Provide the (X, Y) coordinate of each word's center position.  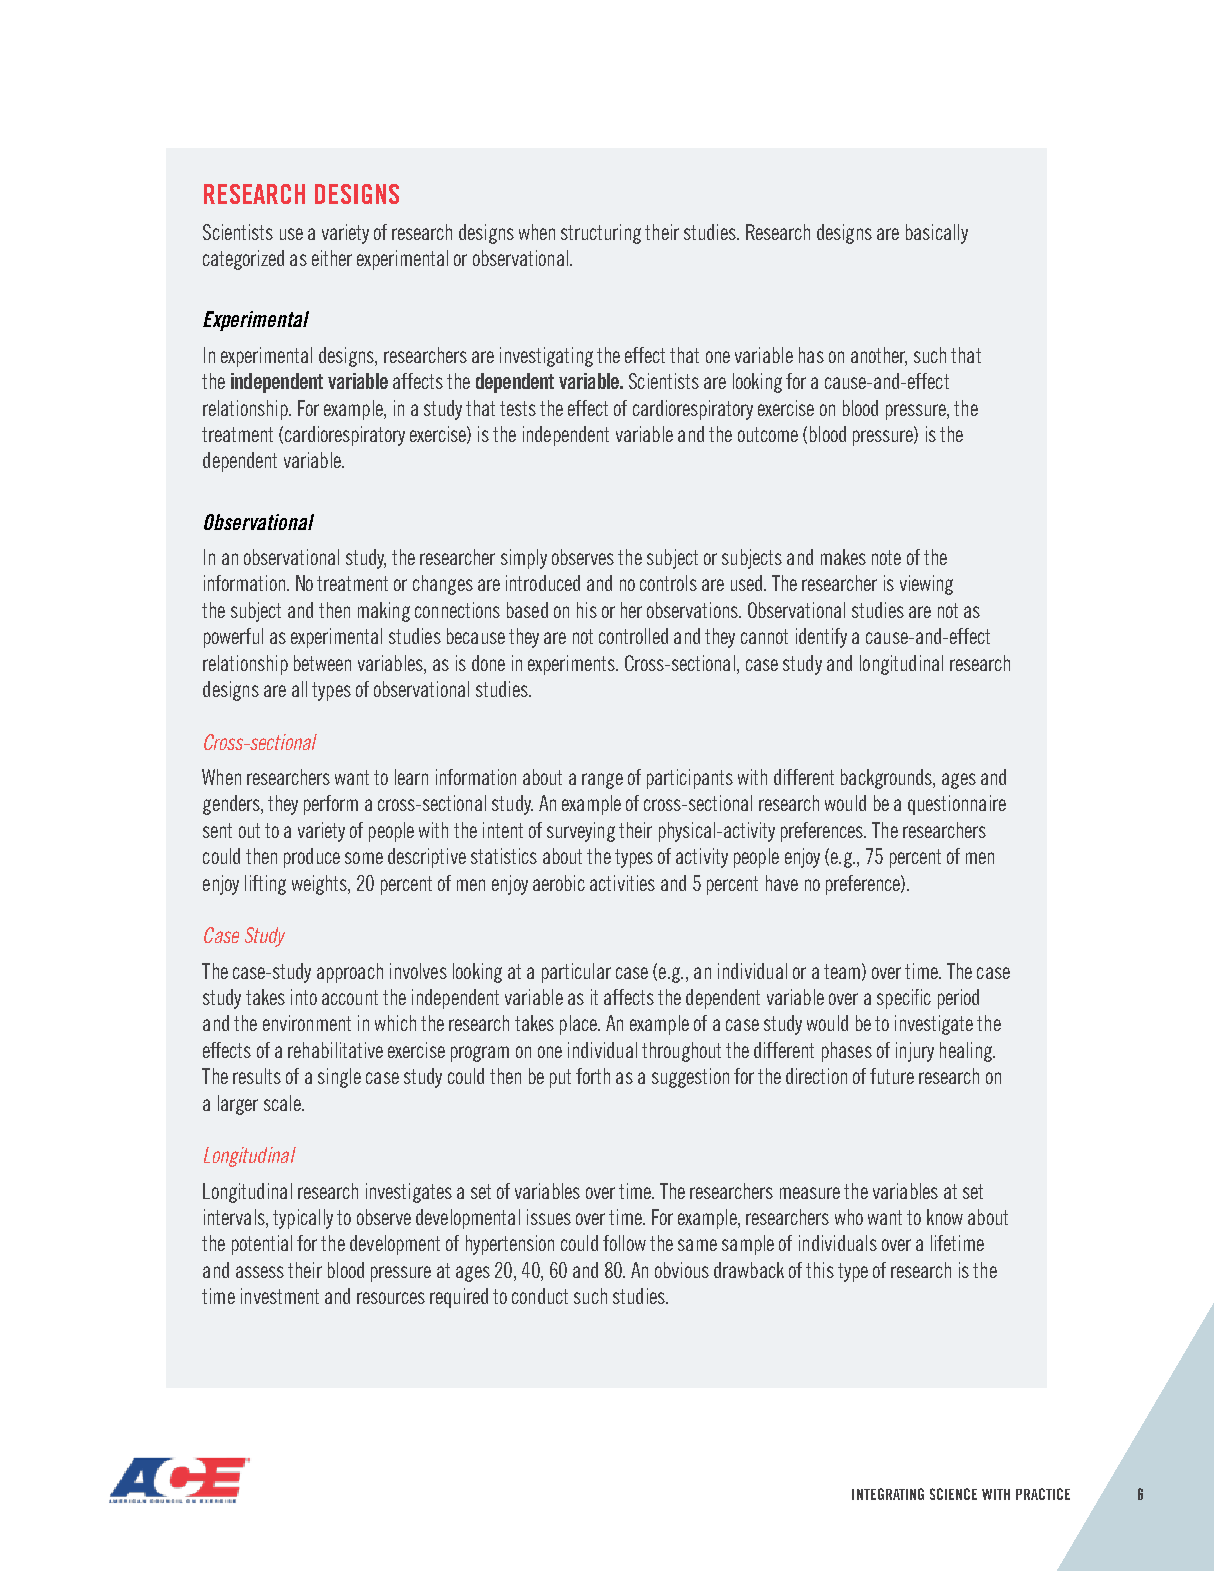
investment (280, 1296)
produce (312, 858)
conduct (540, 1296)
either (332, 258)
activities (622, 883)
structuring (601, 234)
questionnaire (957, 805)
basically (937, 234)
